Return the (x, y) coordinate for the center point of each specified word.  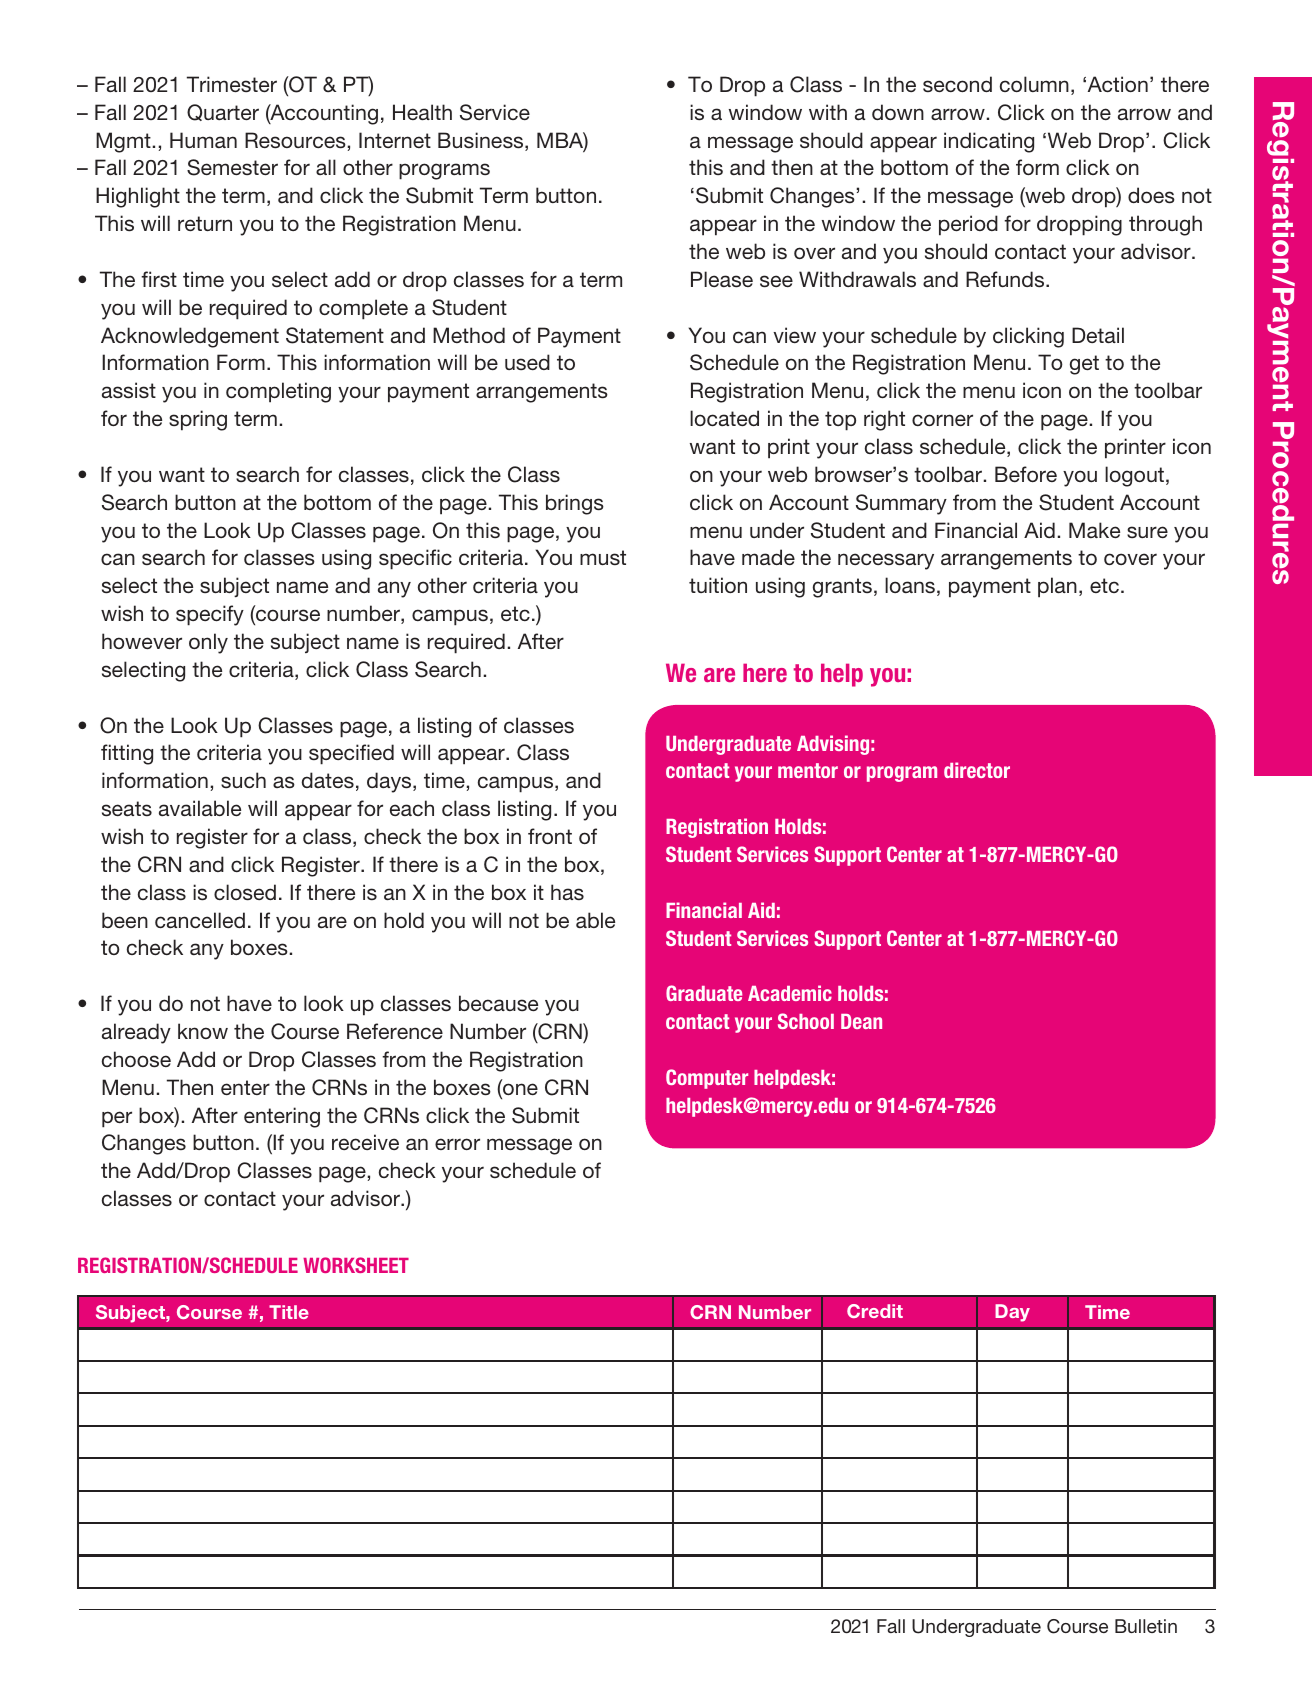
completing (278, 392)
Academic (790, 993)
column (1034, 84)
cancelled (200, 920)
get (1084, 365)
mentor (808, 770)
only (208, 643)
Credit (875, 1311)
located (724, 418)
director (977, 770)
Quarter (223, 112)
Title (289, 1312)
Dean (861, 1021)
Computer (707, 1079)
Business (482, 141)
